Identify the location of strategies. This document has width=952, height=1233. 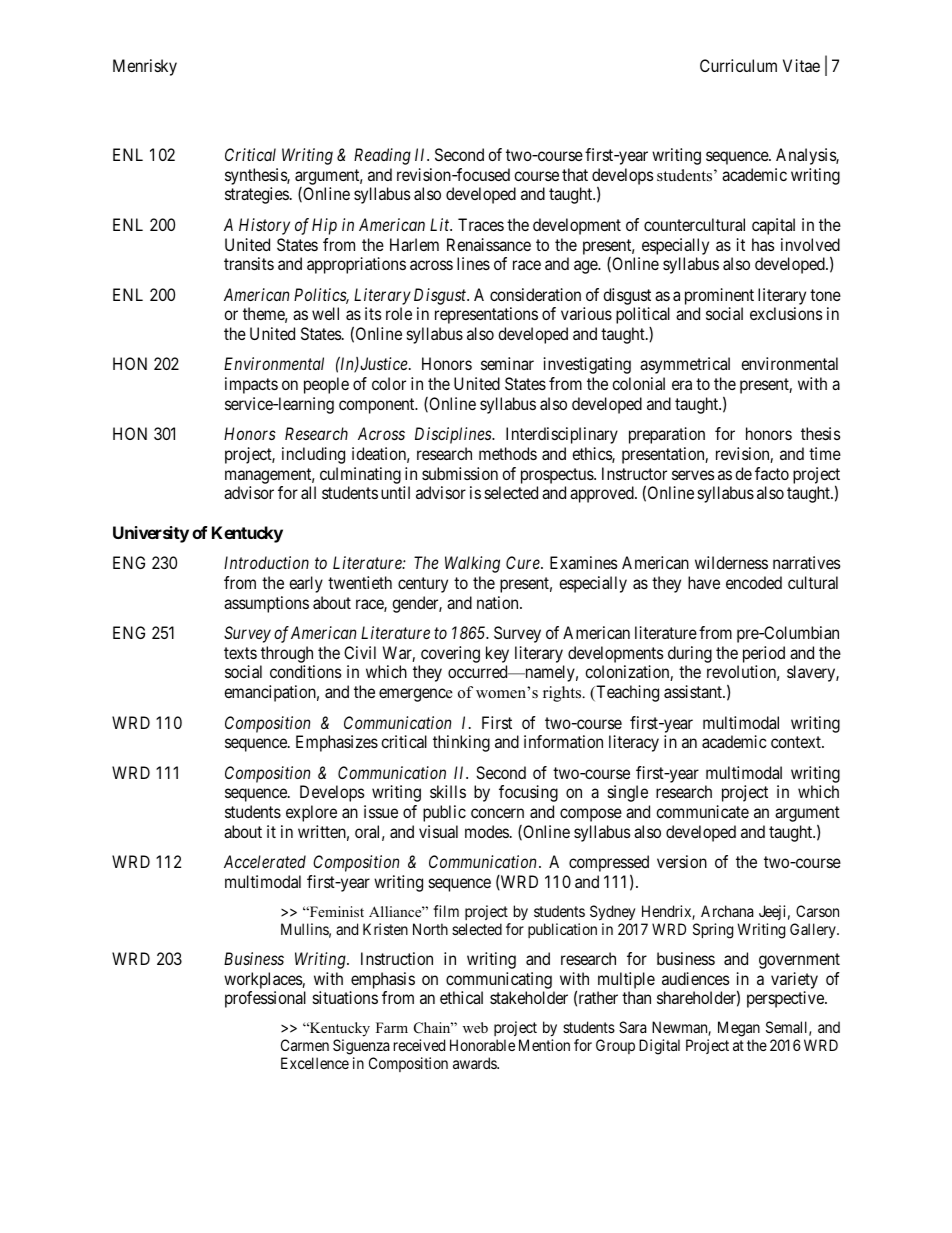
(257, 195).
